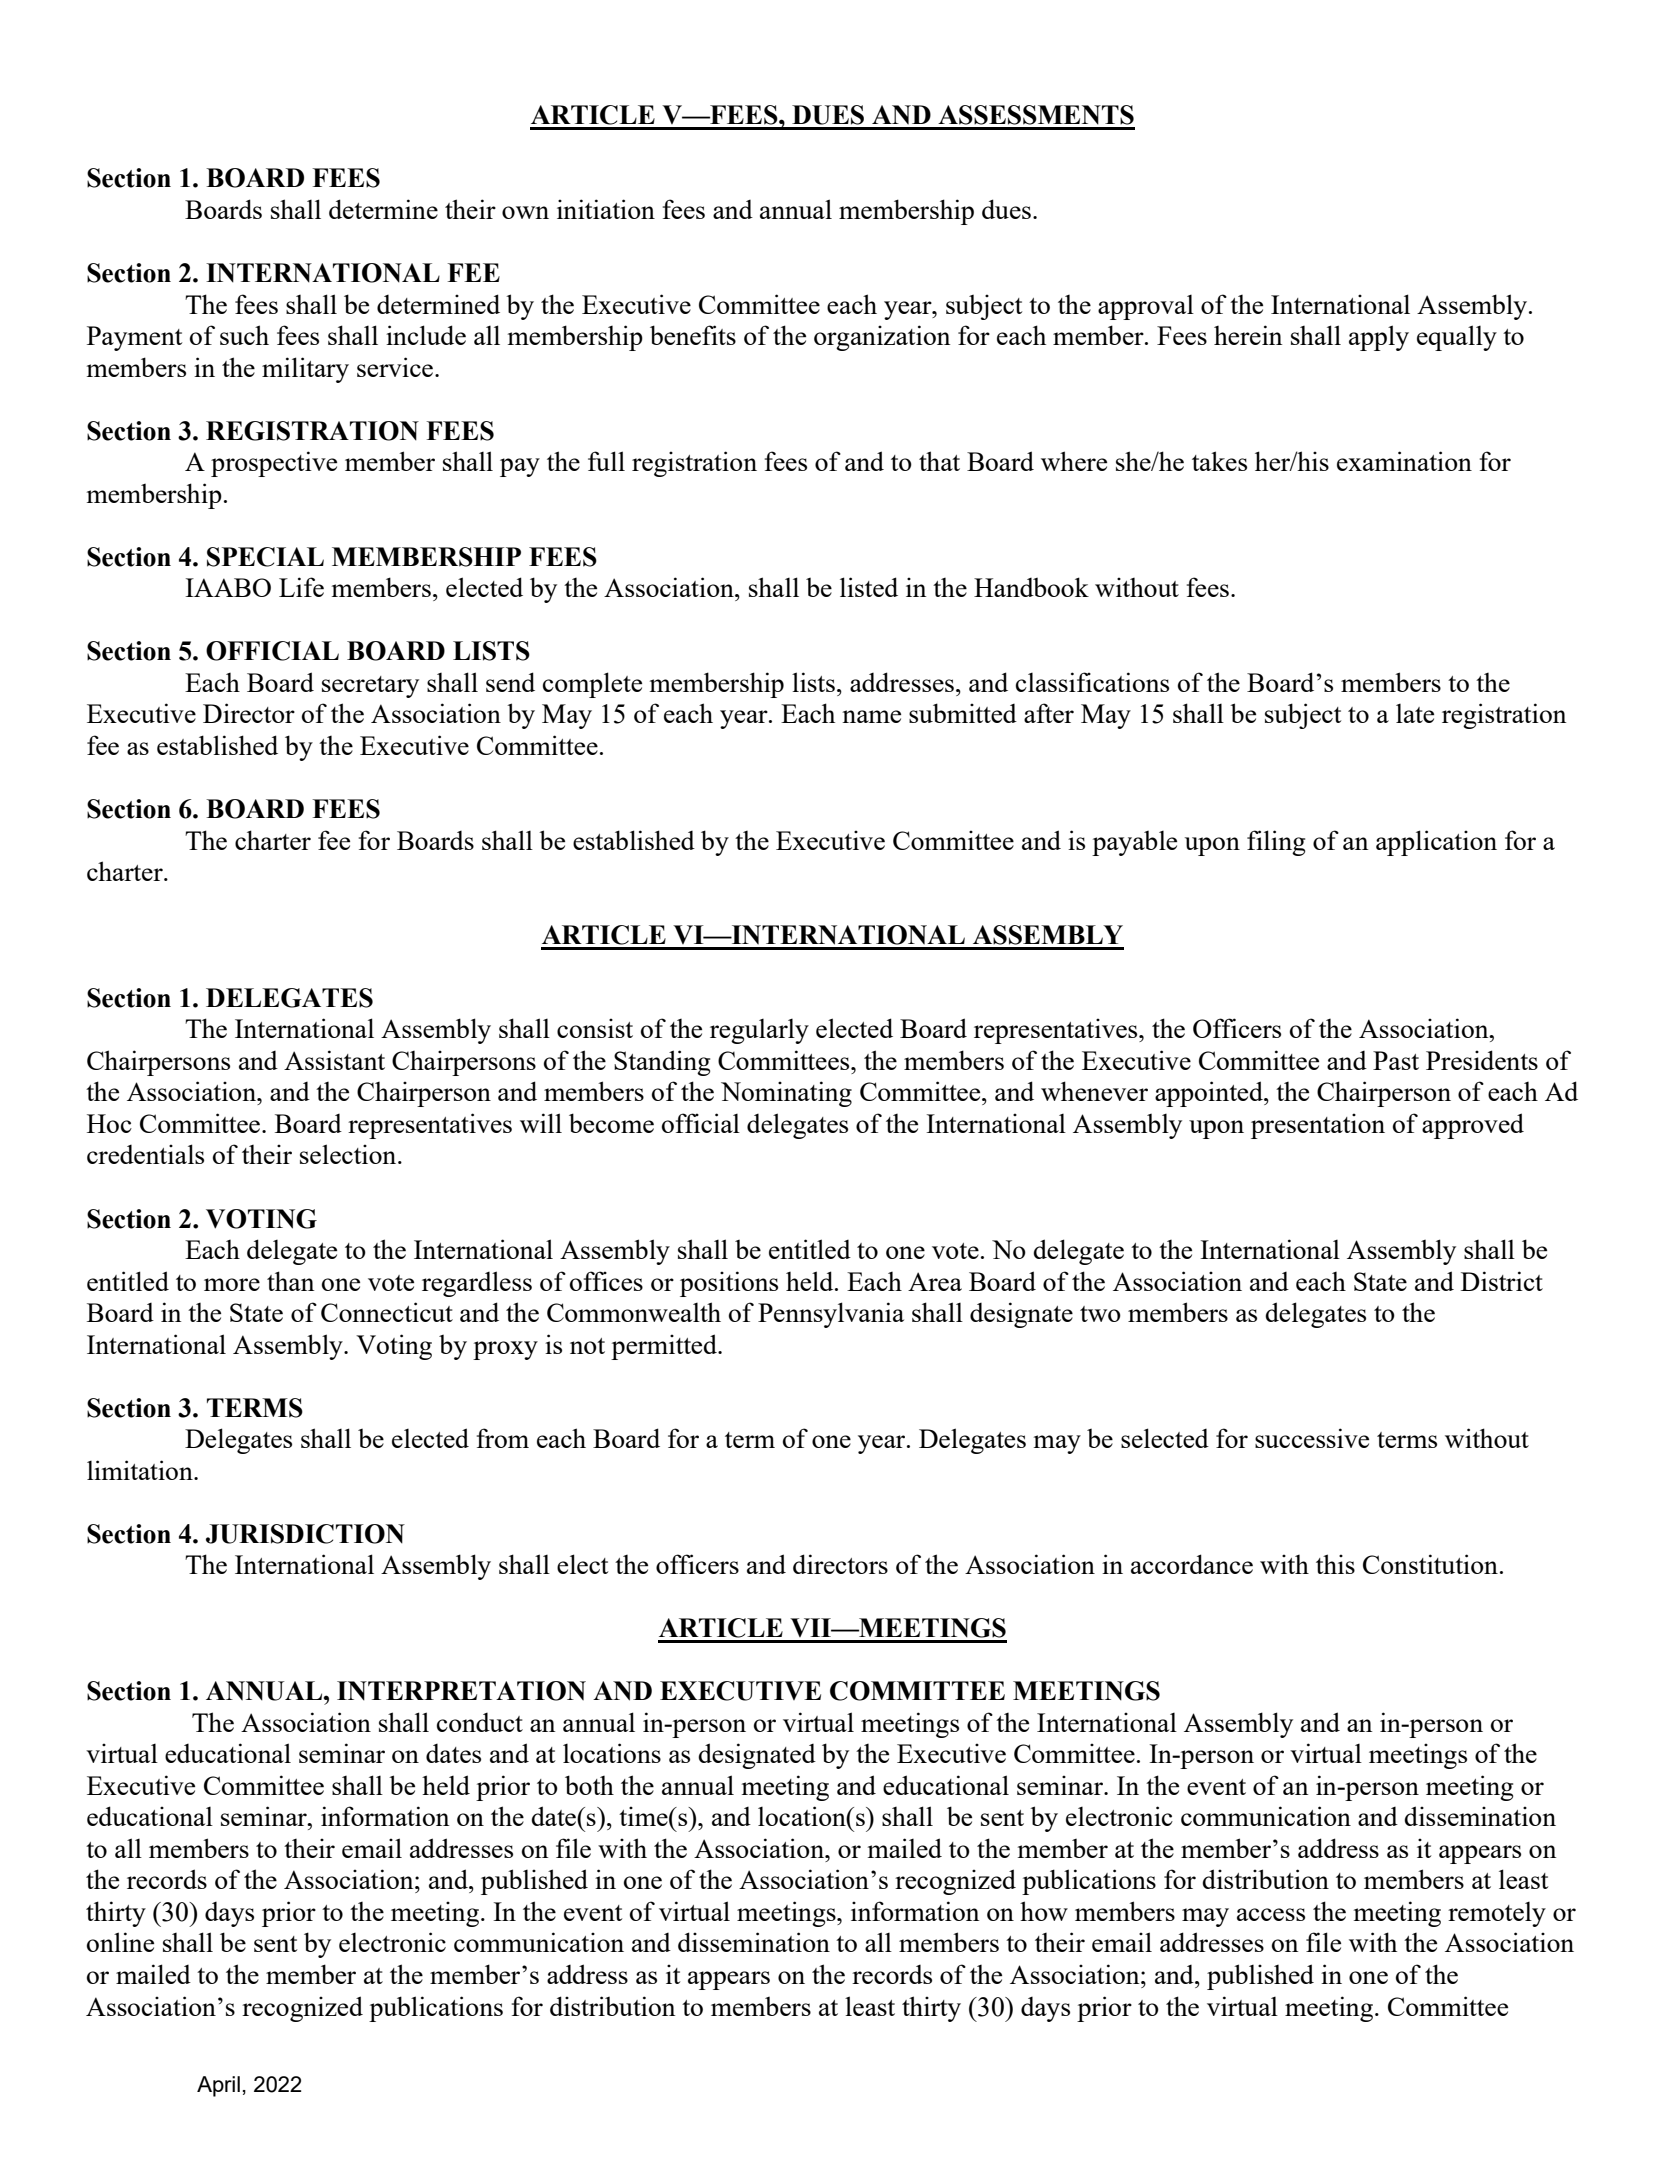 This image has height=2171, width=1678. I want to click on April, so click(218, 2086).
